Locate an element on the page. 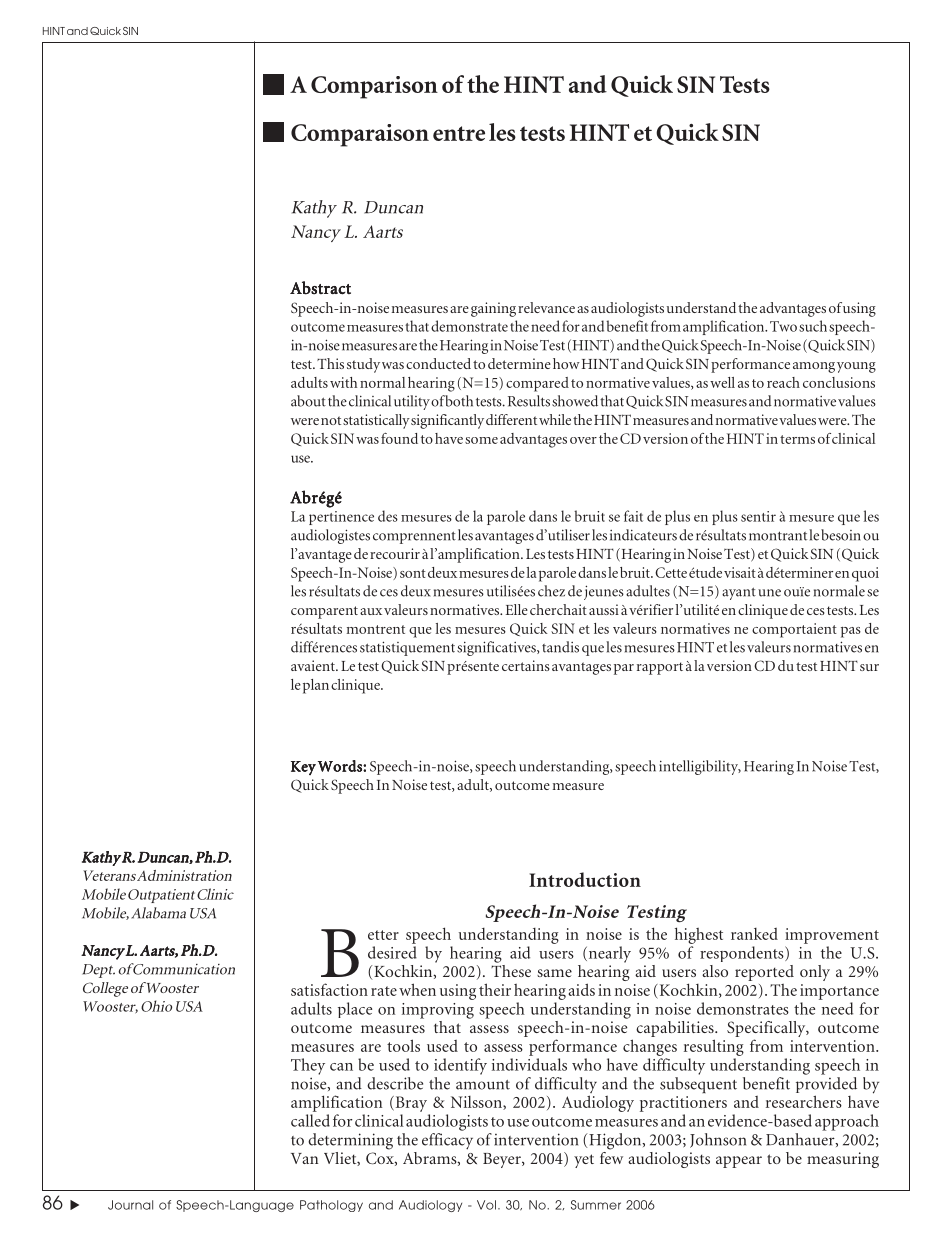  terms is located at coordinates (797, 439).
